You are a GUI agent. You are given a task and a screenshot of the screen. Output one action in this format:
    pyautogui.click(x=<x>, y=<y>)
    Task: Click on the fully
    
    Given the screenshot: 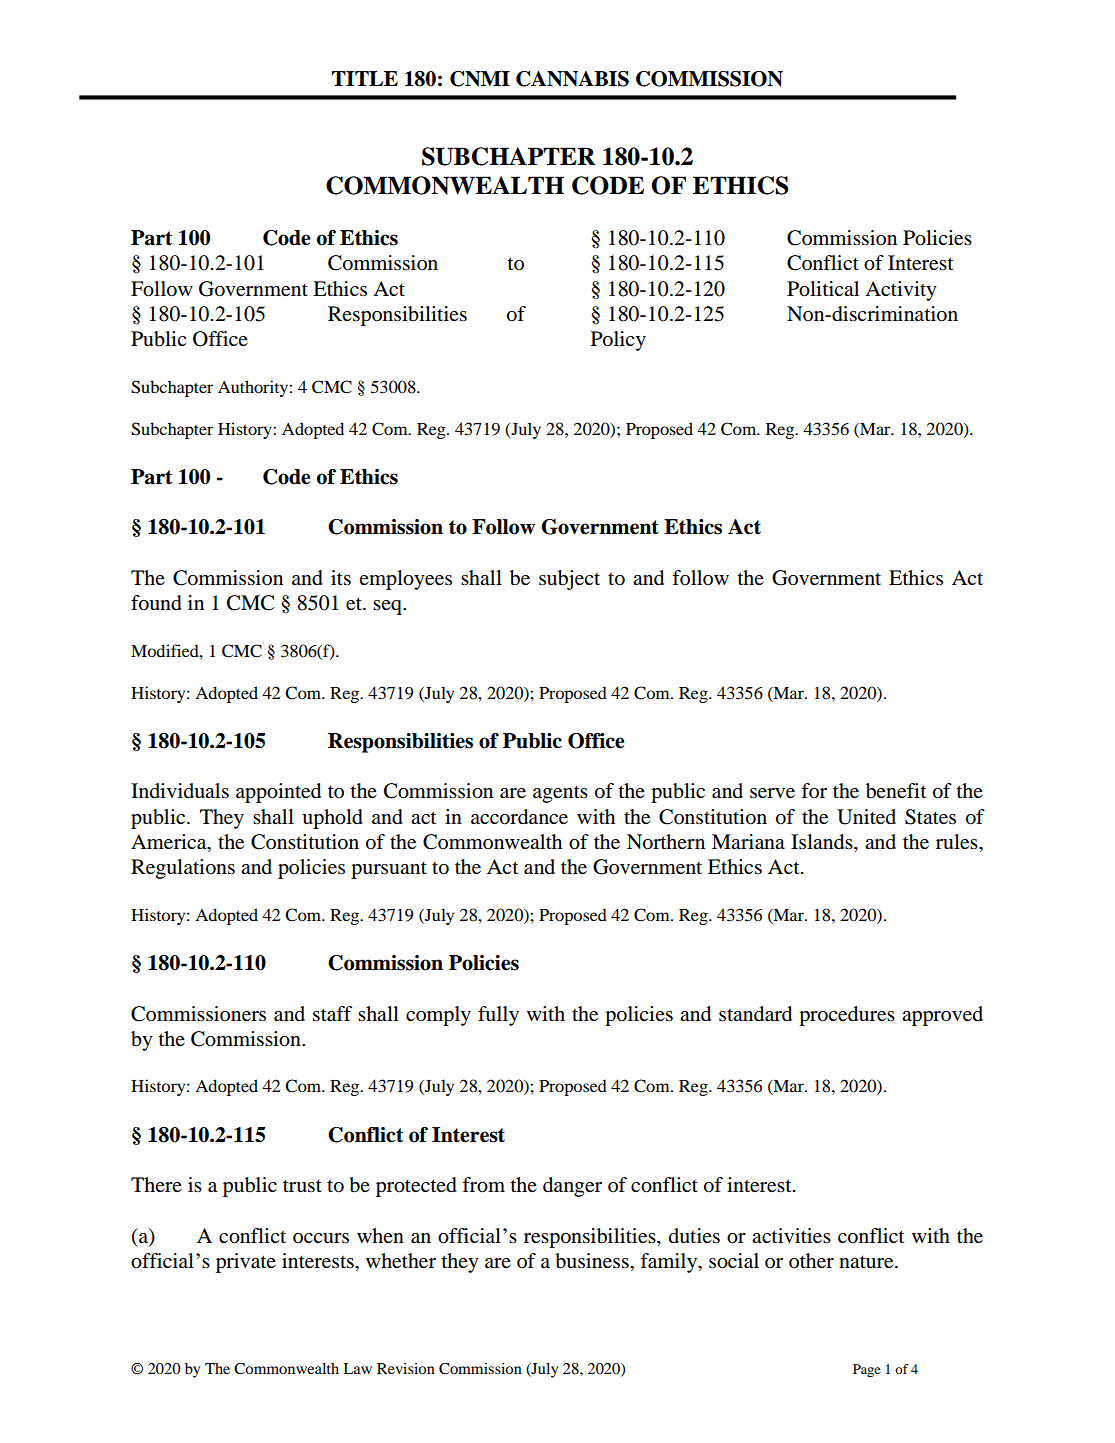 What is the action you would take?
    pyautogui.click(x=498, y=1016)
